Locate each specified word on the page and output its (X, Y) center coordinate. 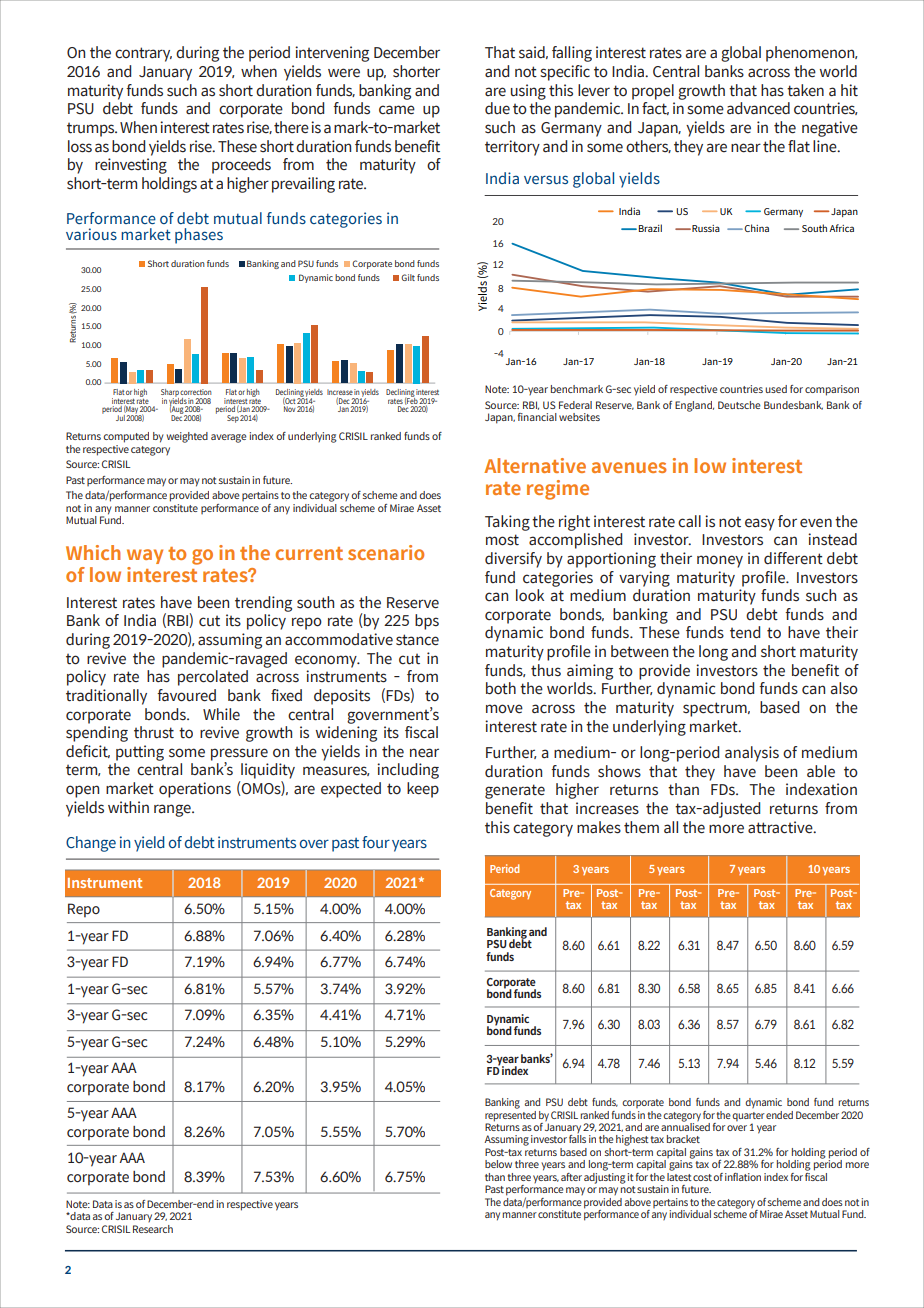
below (498, 1164)
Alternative (535, 465)
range (173, 810)
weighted (187, 437)
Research (153, 1229)
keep (423, 790)
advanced (758, 108)
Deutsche (739, 405)
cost (702, 1177)
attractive (781, 827)
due (497, 108)
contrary (143, 54)
